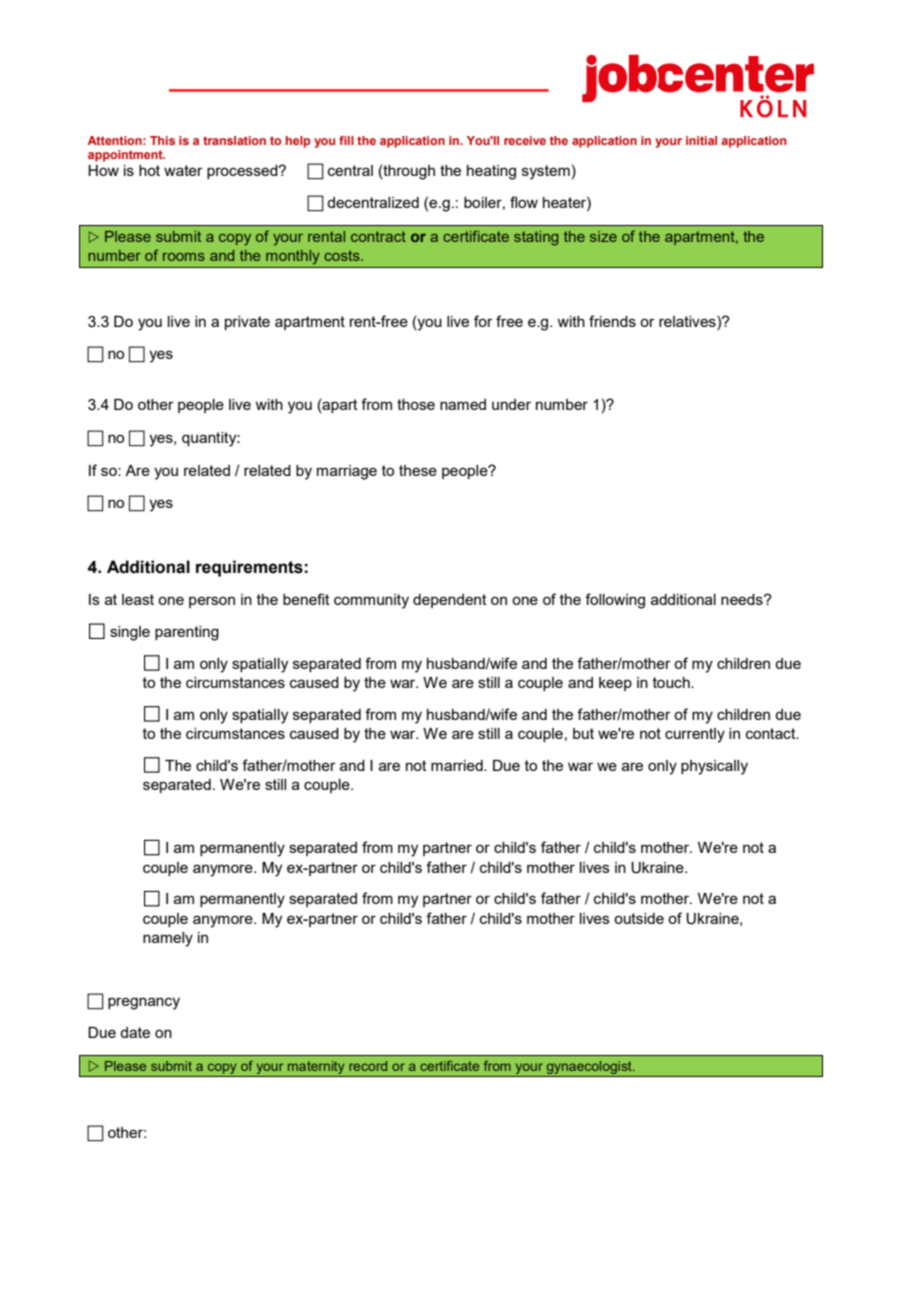 The width and height of the document is (924, 1308). I want to click on for, so click(483, 321).
